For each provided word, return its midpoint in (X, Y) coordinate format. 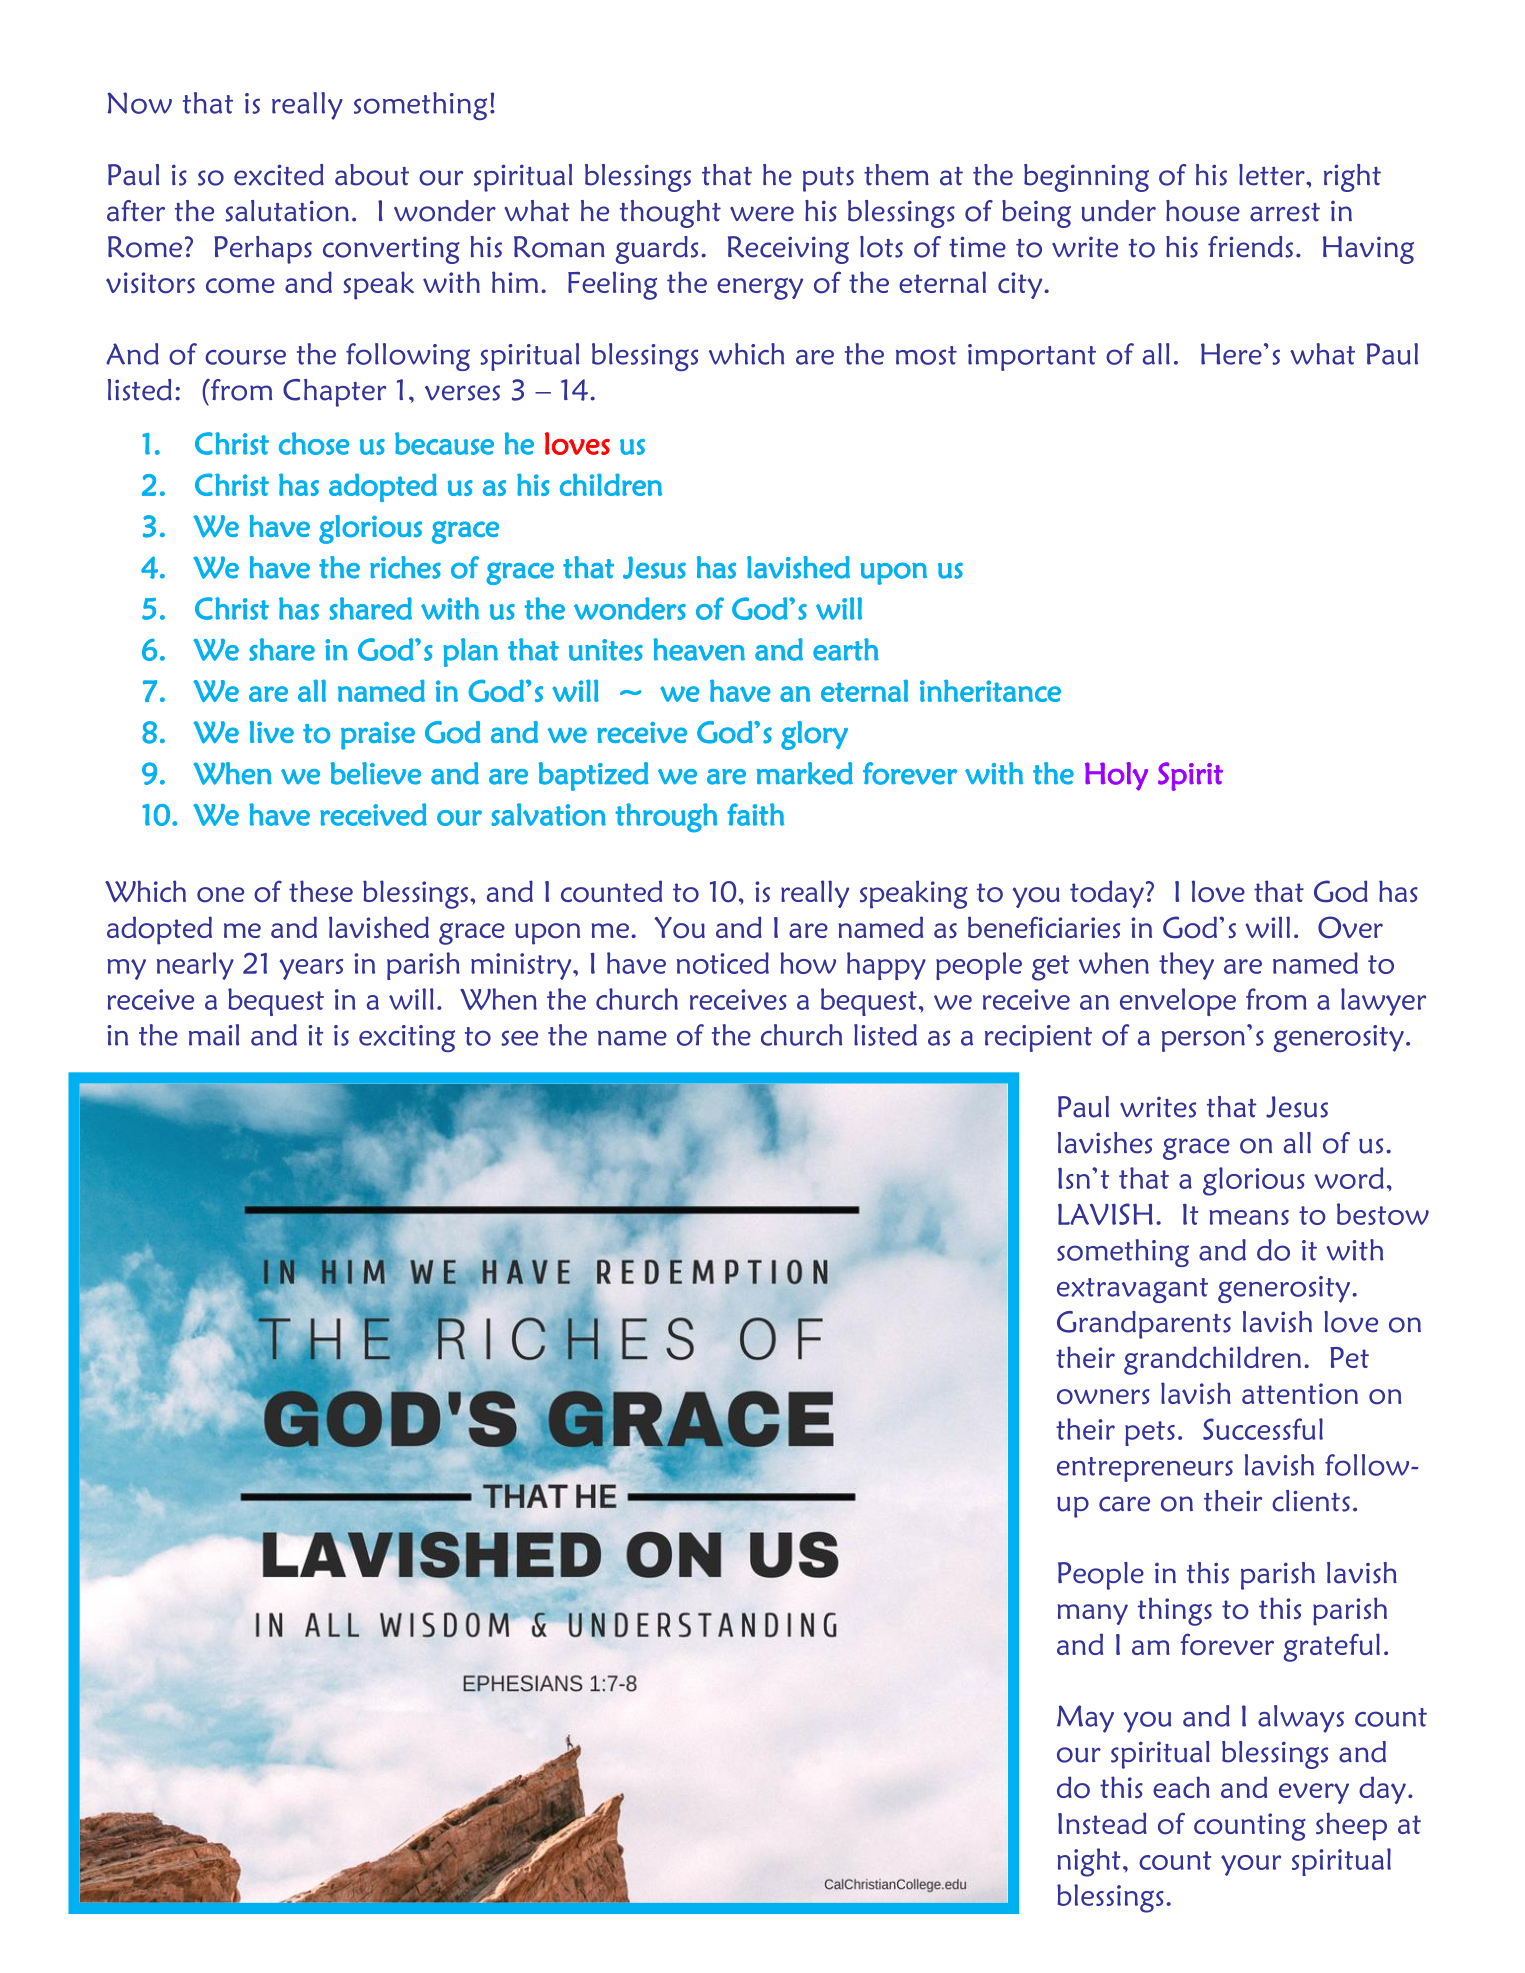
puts (828, 179)
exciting (407, 1038)
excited (279, 175)
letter (1273, 175)
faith (755, 814)
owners (1103, 1397)
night (1088, 1862)
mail (214, 1035)
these (321, 891)
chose (314, 443)
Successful (1263, 1429)
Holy (1116, 776)
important (1032, 357)
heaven (699, 649)
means (1249, 1217)
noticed (723, 963)
